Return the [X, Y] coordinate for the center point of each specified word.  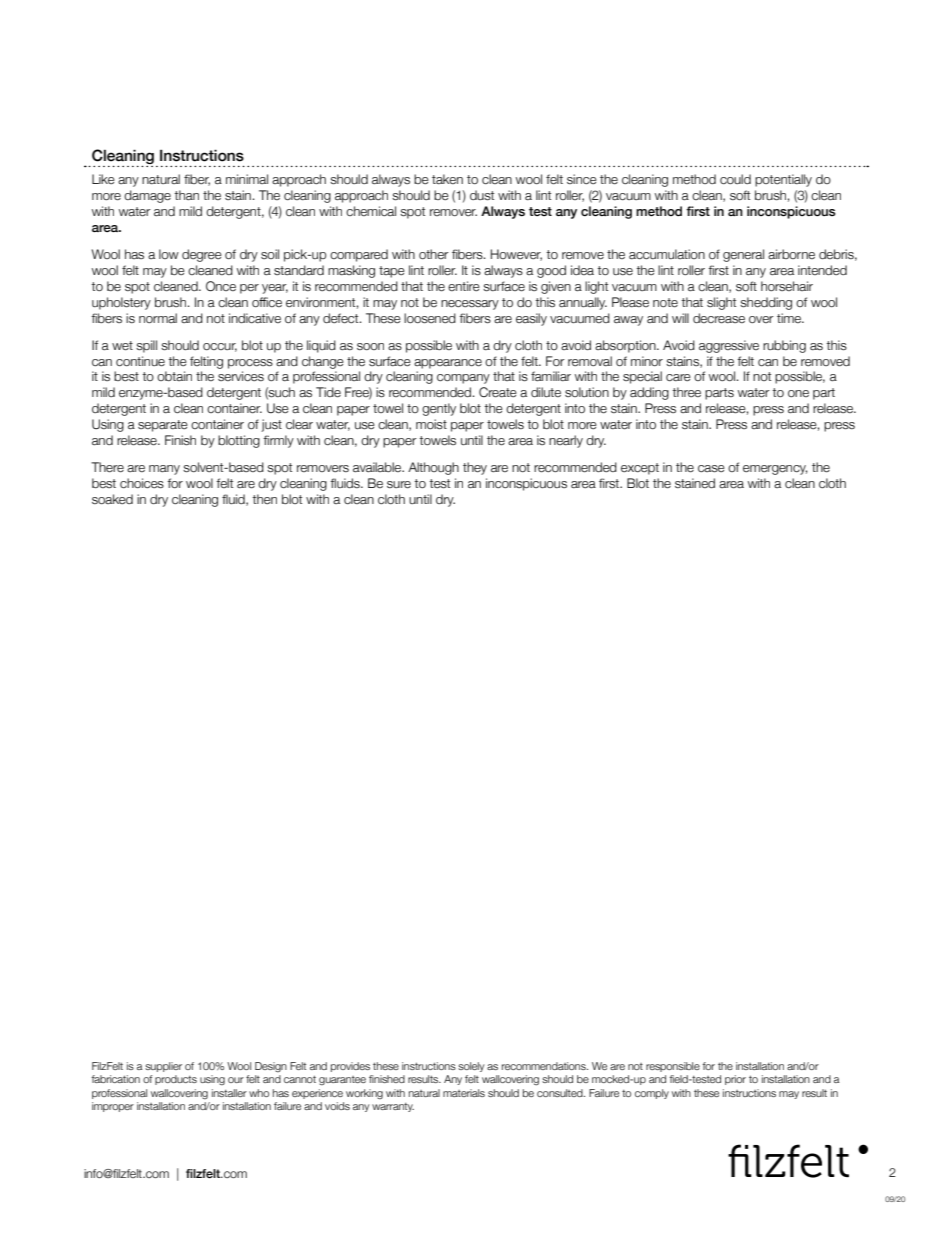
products [176, 1080]
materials [464, 1093]
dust [482, 195]
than [186, 195]
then [264, 499]
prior [735, 1080]
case [711, 469]
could [735, 179]
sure [399, 485]
